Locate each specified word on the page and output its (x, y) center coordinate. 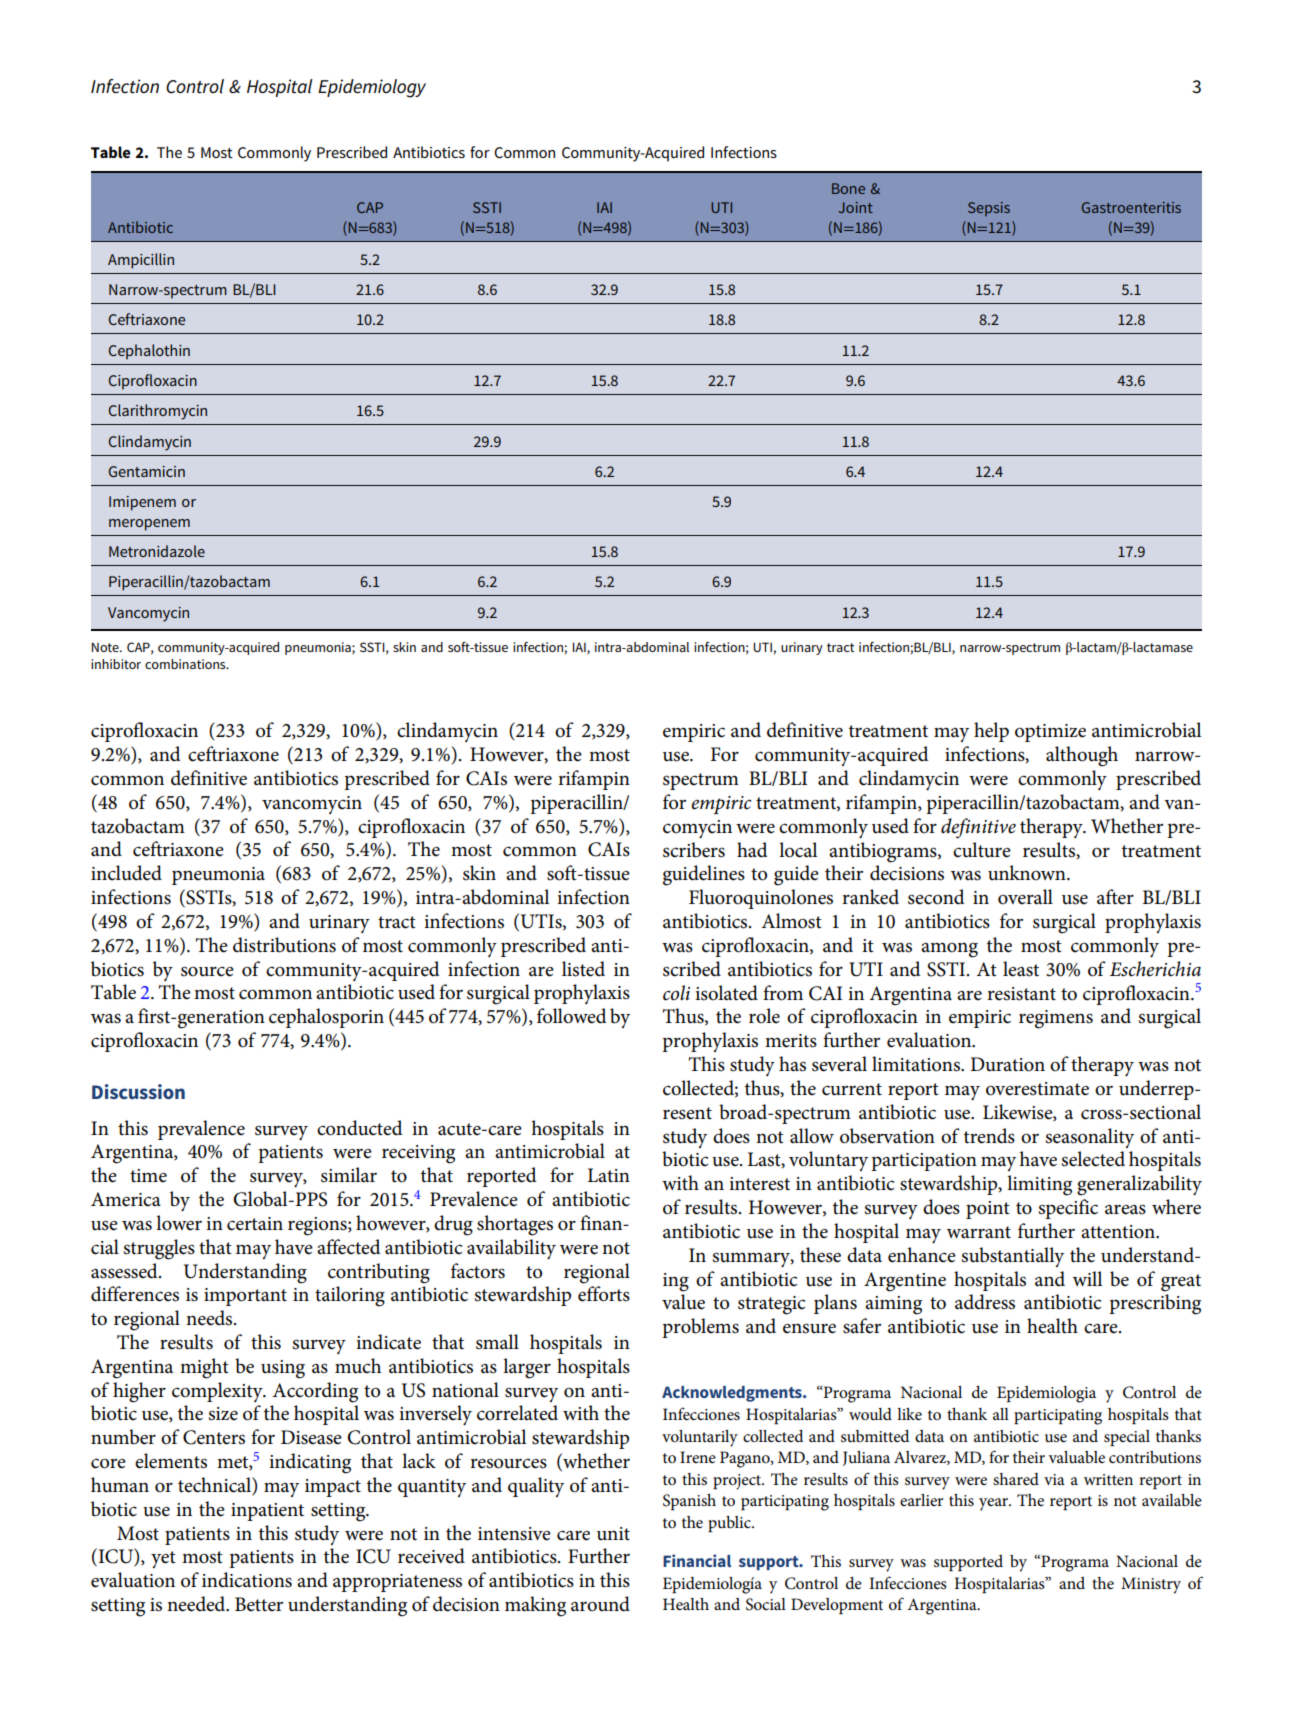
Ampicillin (141, 261)
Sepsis (989, 209)
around (600, 1604)
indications (247, 1580)
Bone (848, 188)
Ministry (1151, 1585)
